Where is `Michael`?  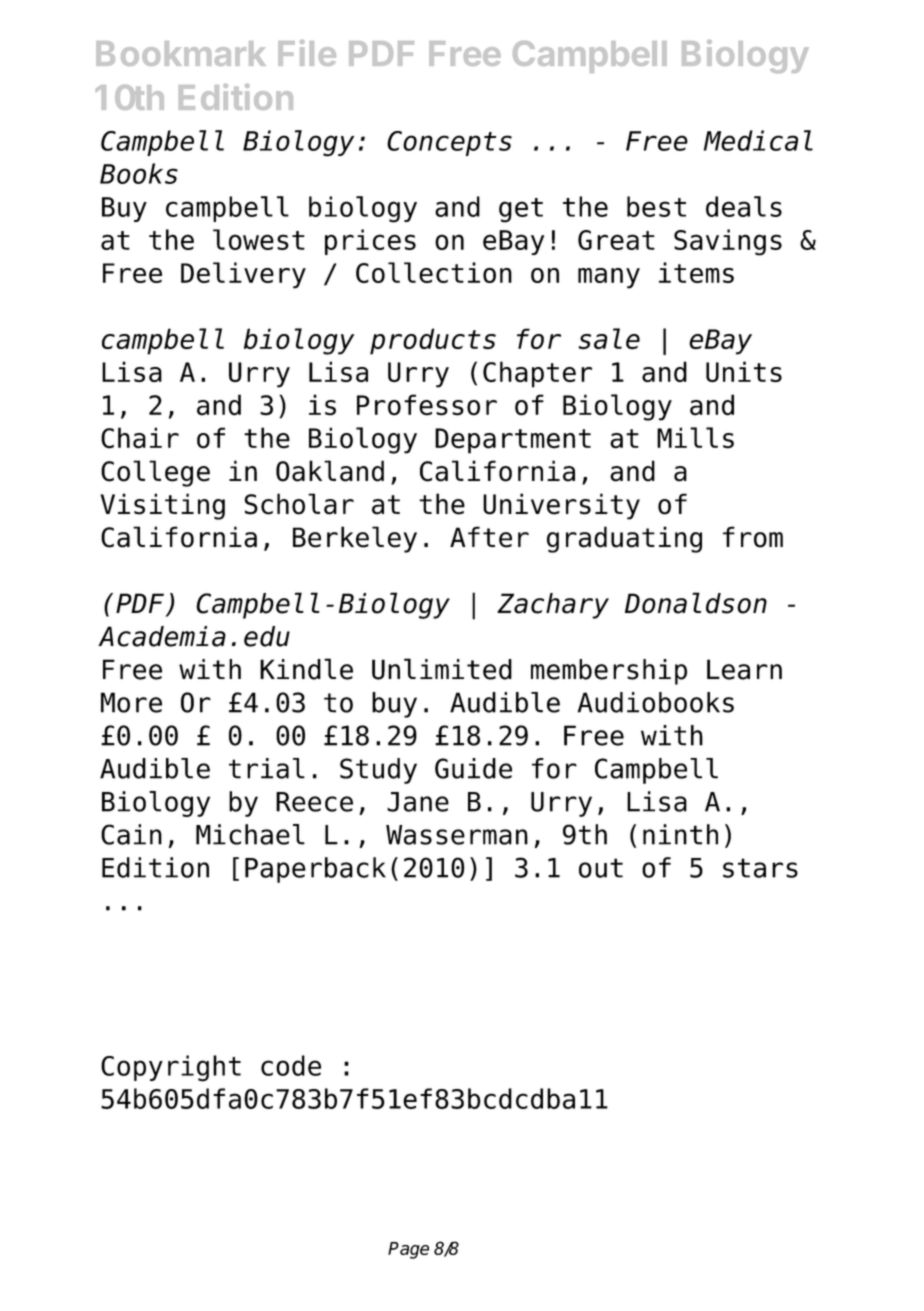 Michael is located at coordinates (250, 834).
